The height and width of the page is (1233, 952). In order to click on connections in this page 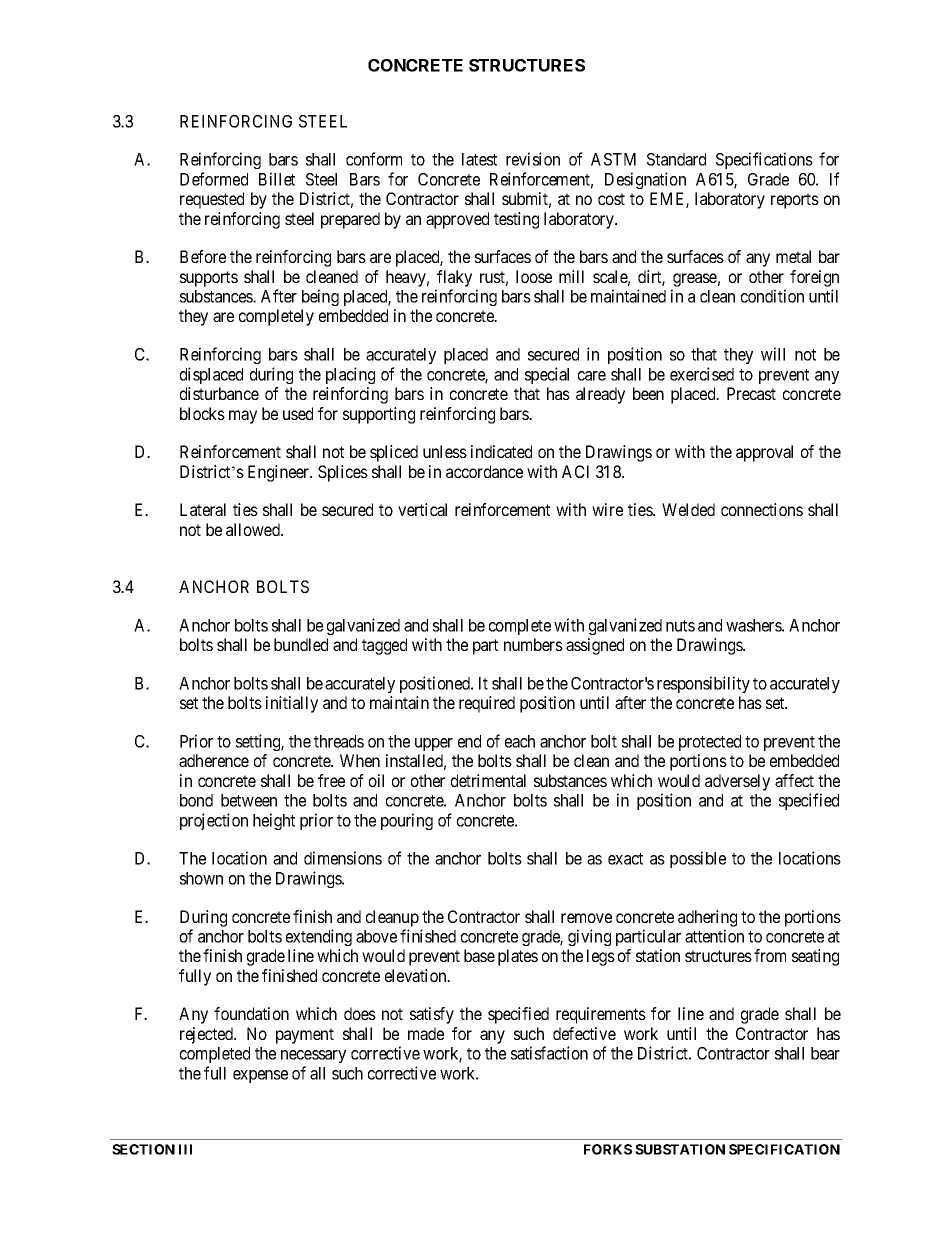, I will do `click(762, 509)`.
